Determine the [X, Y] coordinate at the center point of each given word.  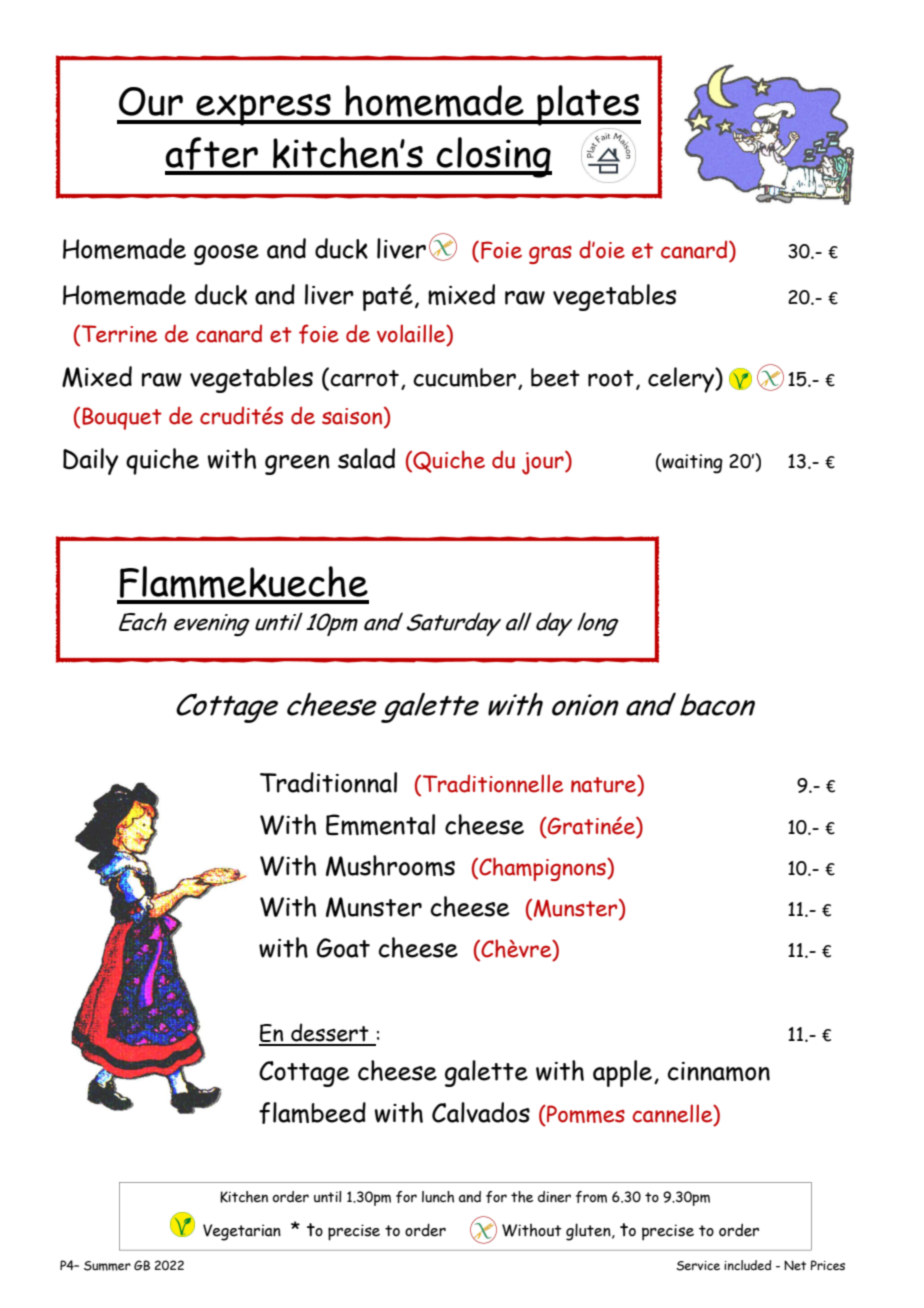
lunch [438, 1197]
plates [588, 105]
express [263, 110]
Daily [90, 461]
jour [544, 463]
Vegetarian [242, 1232]
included [747, 1265]
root [611, 378]
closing [493, 157]
